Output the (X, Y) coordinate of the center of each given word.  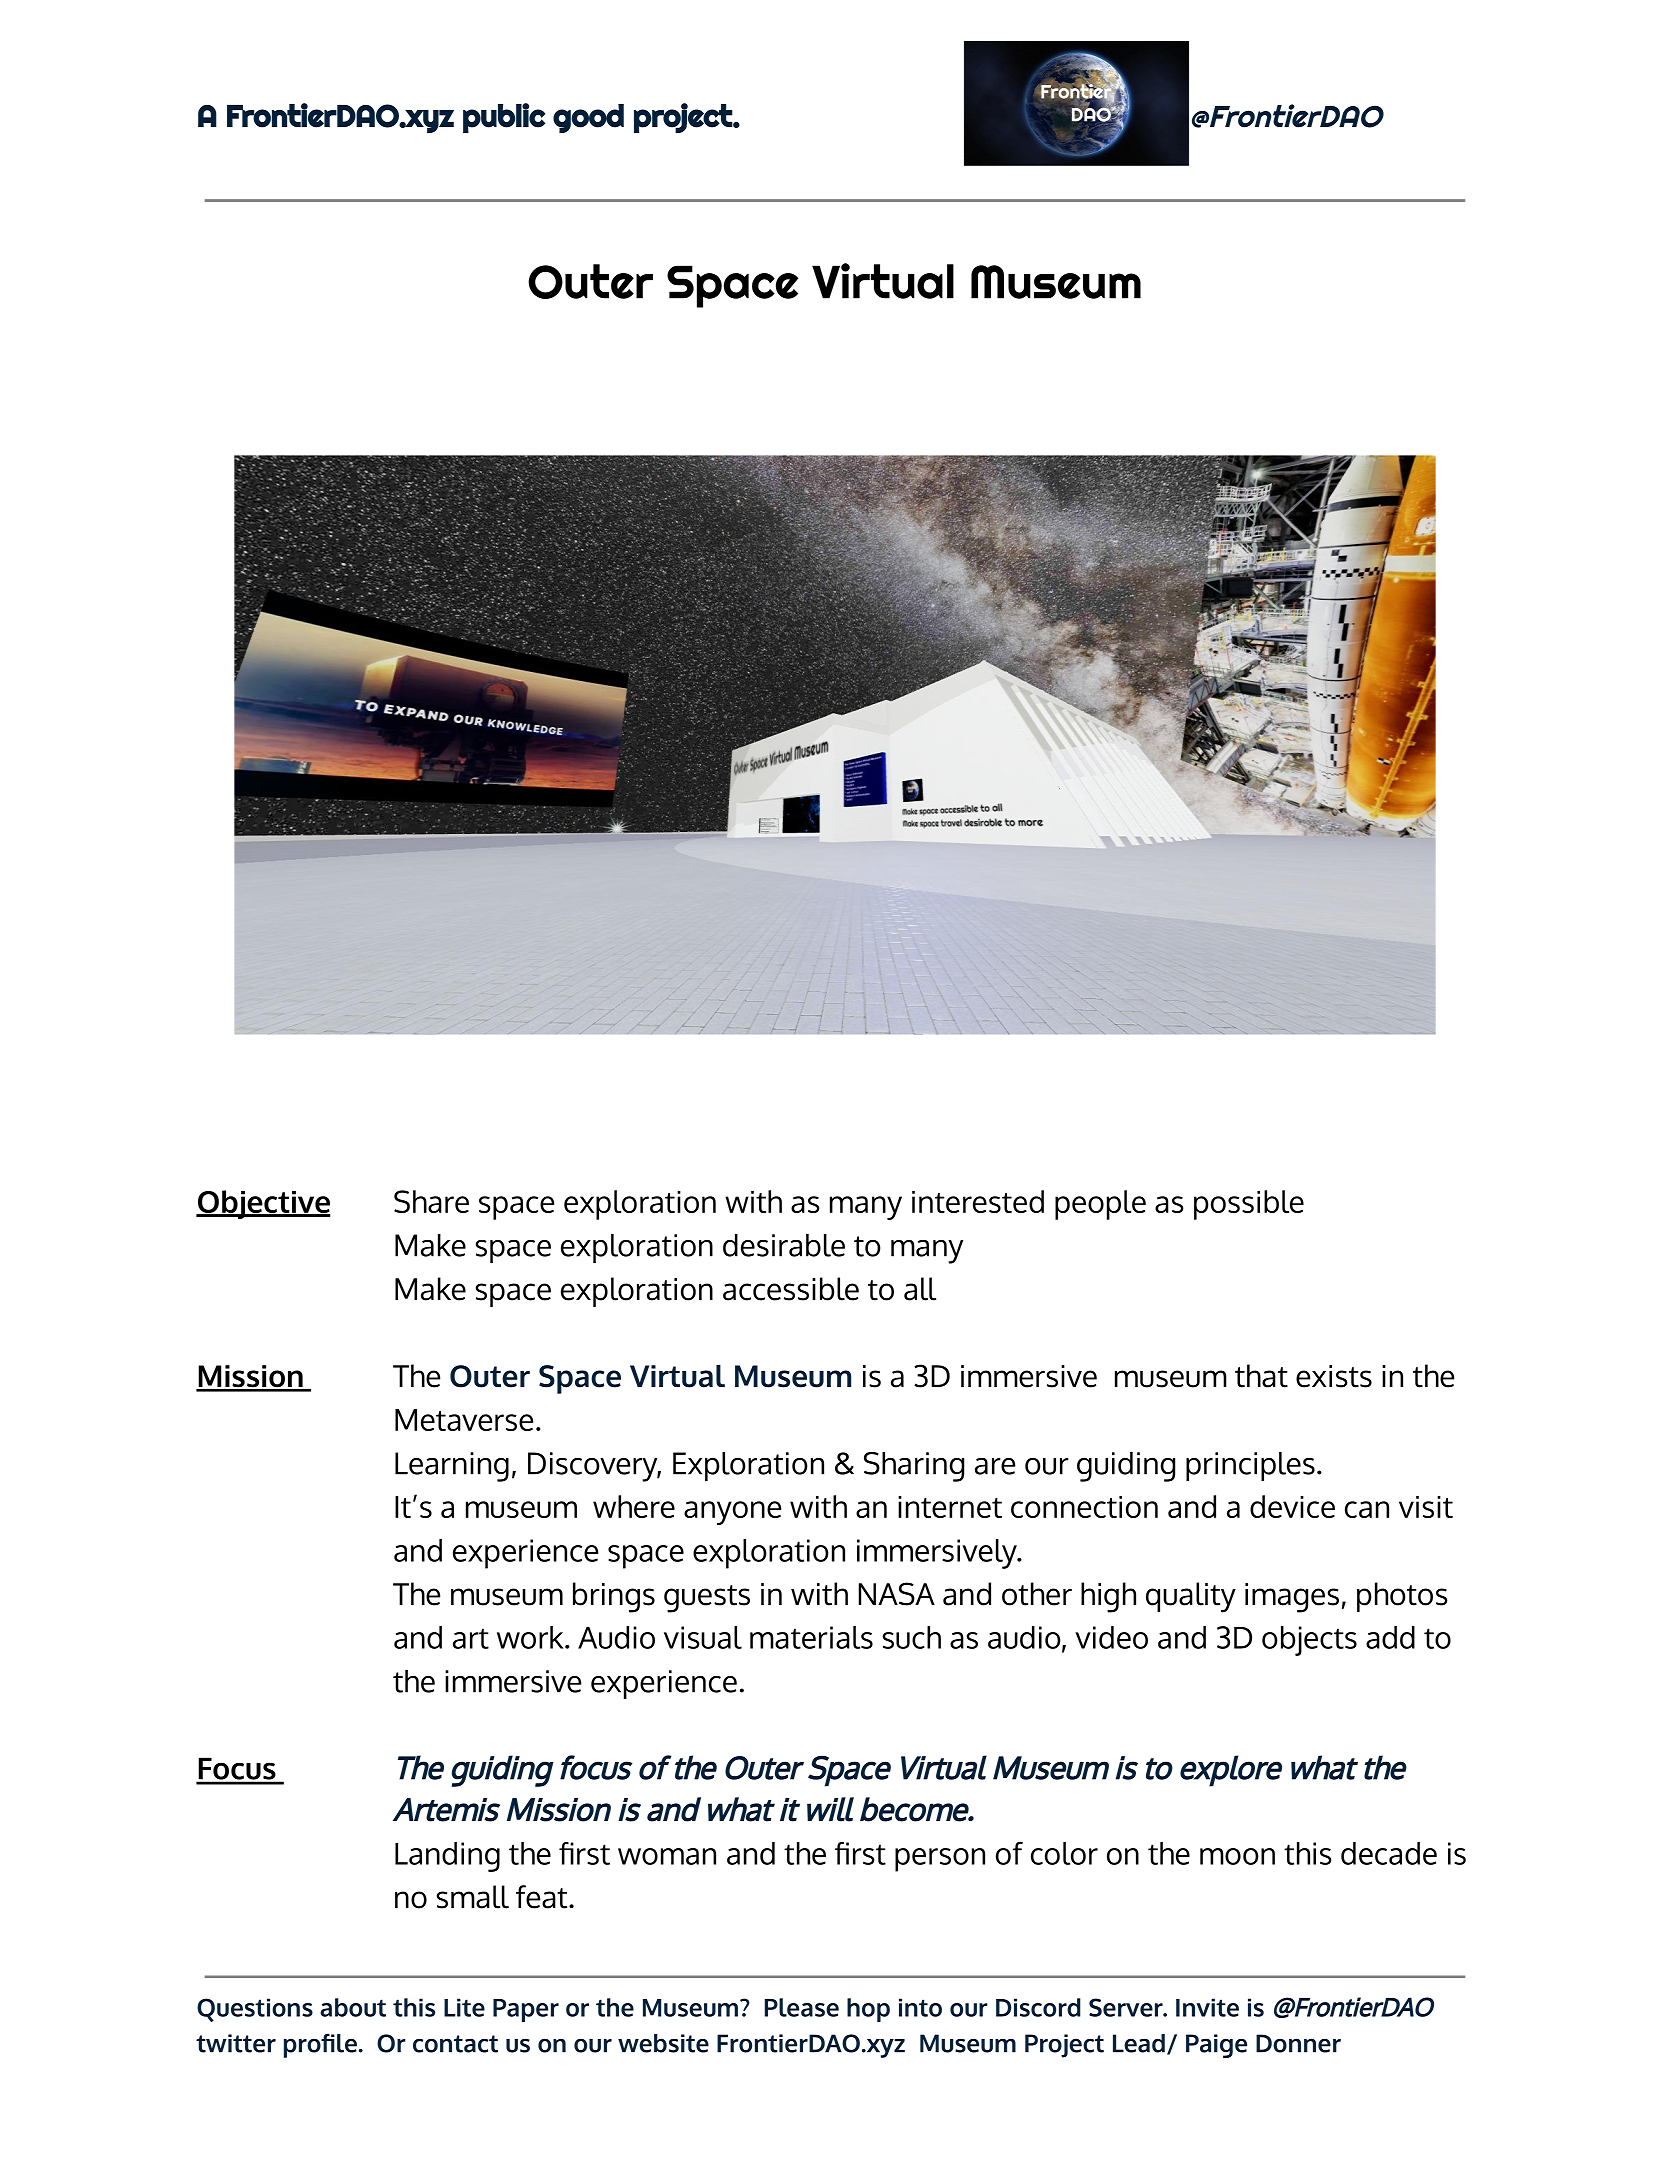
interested (978, 1201)
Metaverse (464, 1420)
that (1261, 1376)
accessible (791, 1289)
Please (802, 2007)
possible (1249, 1205)
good (588, 118)
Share (431, 1201)
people (1100, 1205)
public (504, 118)
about (353, 2007)
